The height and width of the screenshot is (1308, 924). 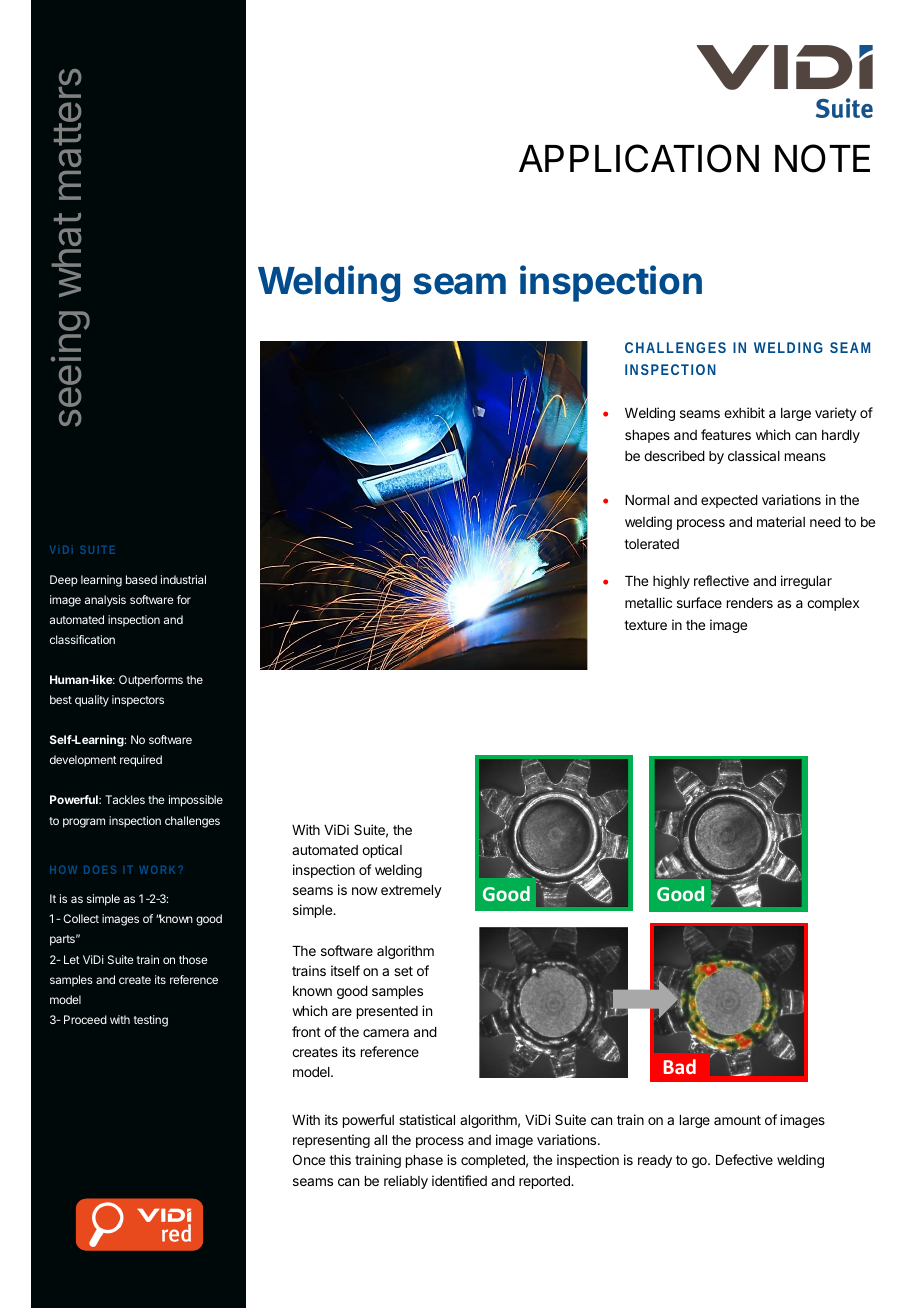 I want to click on APPLICATION, so click(x=639, y=158).
